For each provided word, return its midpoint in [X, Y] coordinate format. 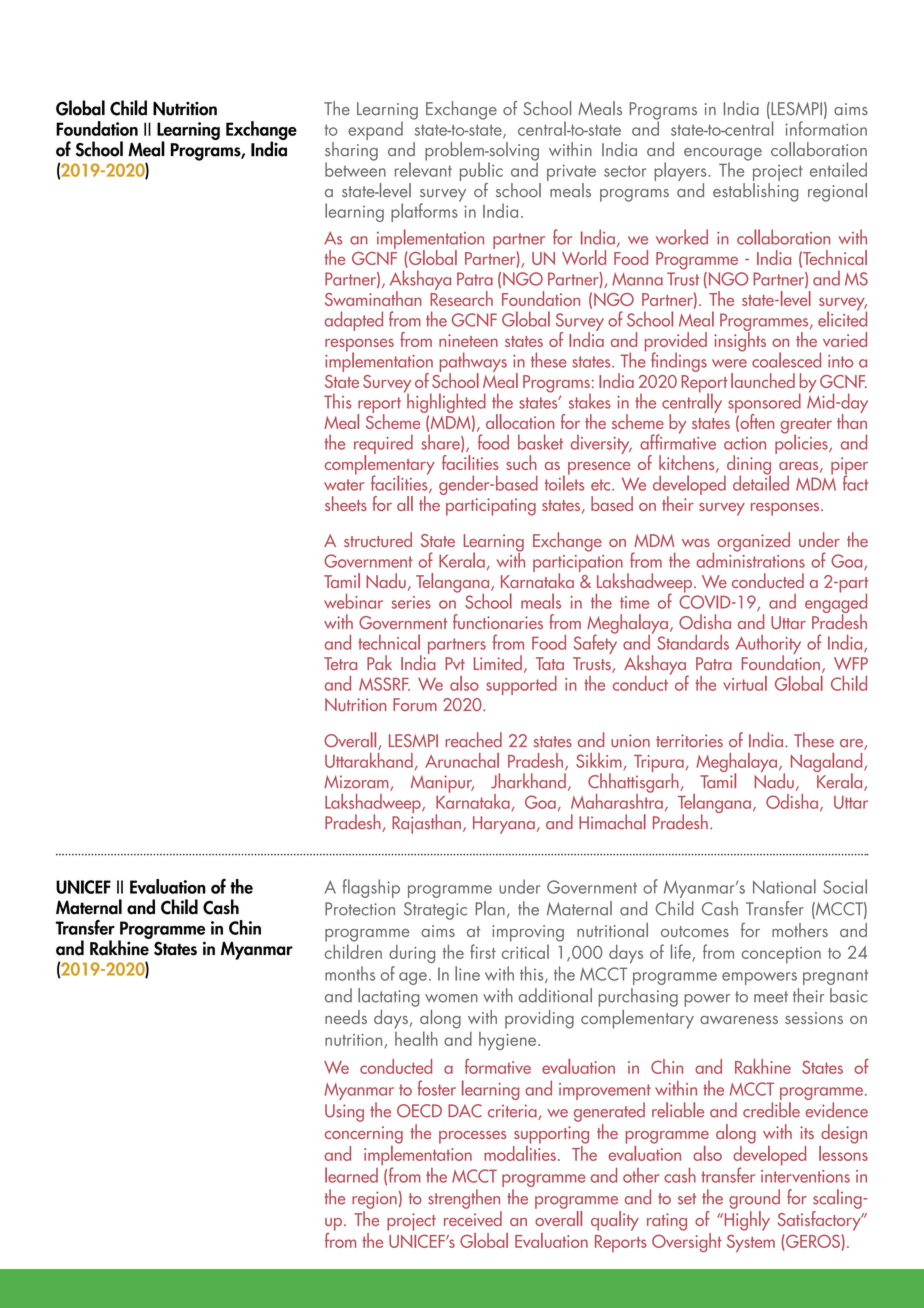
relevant [423, 168]
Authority [768, 646]
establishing [755, 192]
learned [351, 1175]
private [571, 174]
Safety [596, 643]
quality [615, 1221]
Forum [415, 704]
